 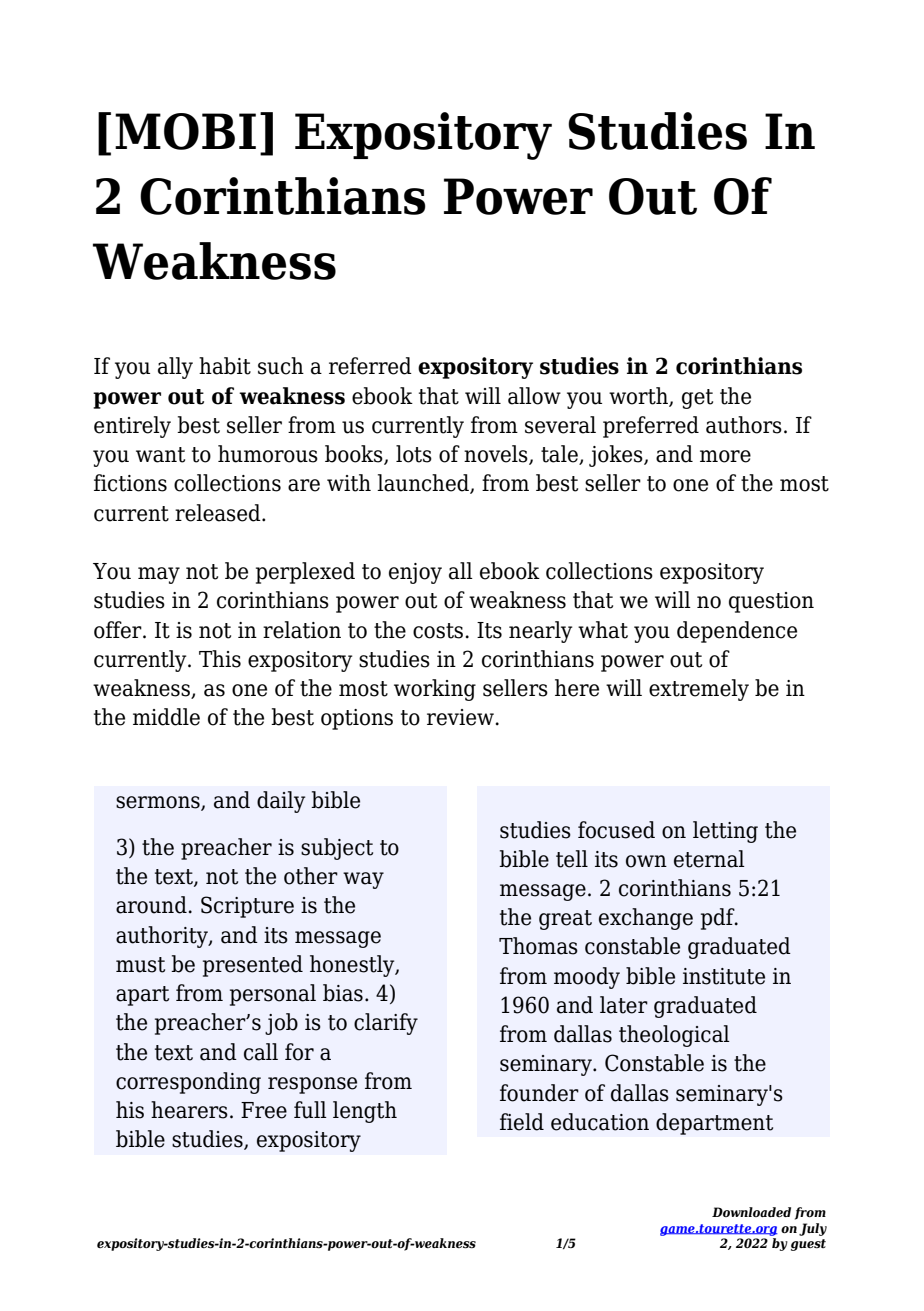 What do you see at coordinates (522, 1122) in the page?
I see `field` at bounding box center [522, 1122].
